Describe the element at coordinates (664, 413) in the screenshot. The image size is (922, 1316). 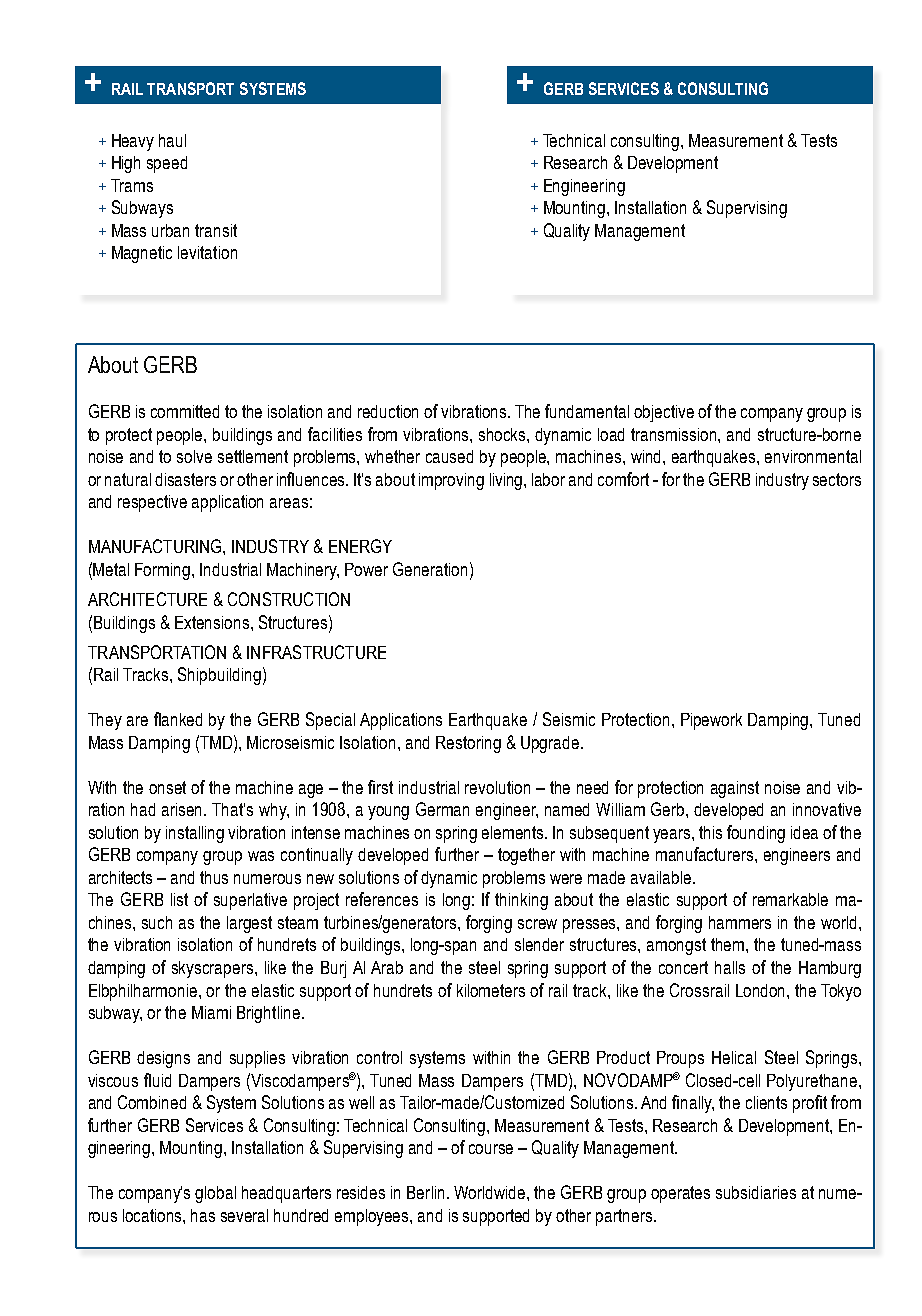
I see `objective` at that location.
